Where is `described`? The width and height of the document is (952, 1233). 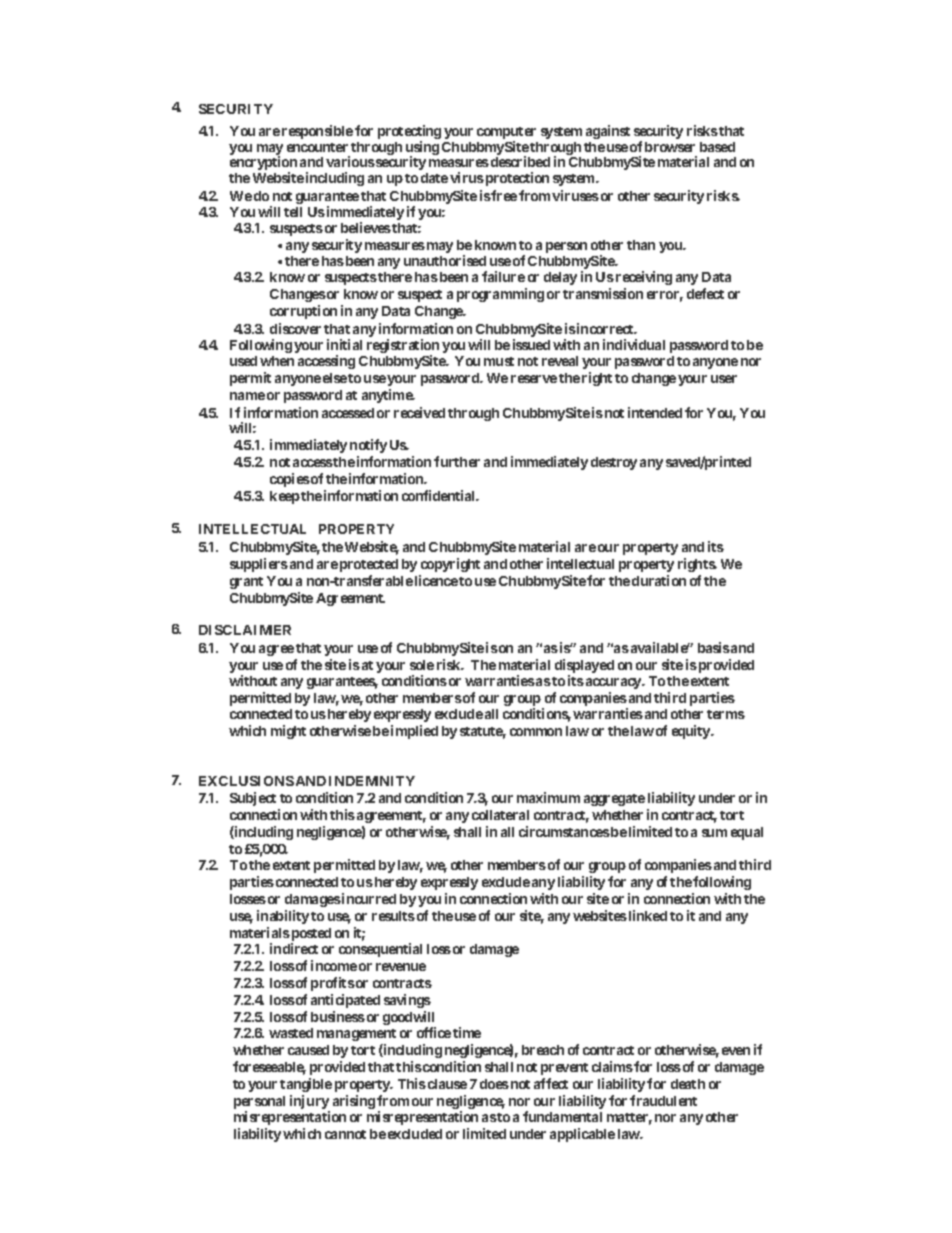 described is located at coordinates (519, 161).
